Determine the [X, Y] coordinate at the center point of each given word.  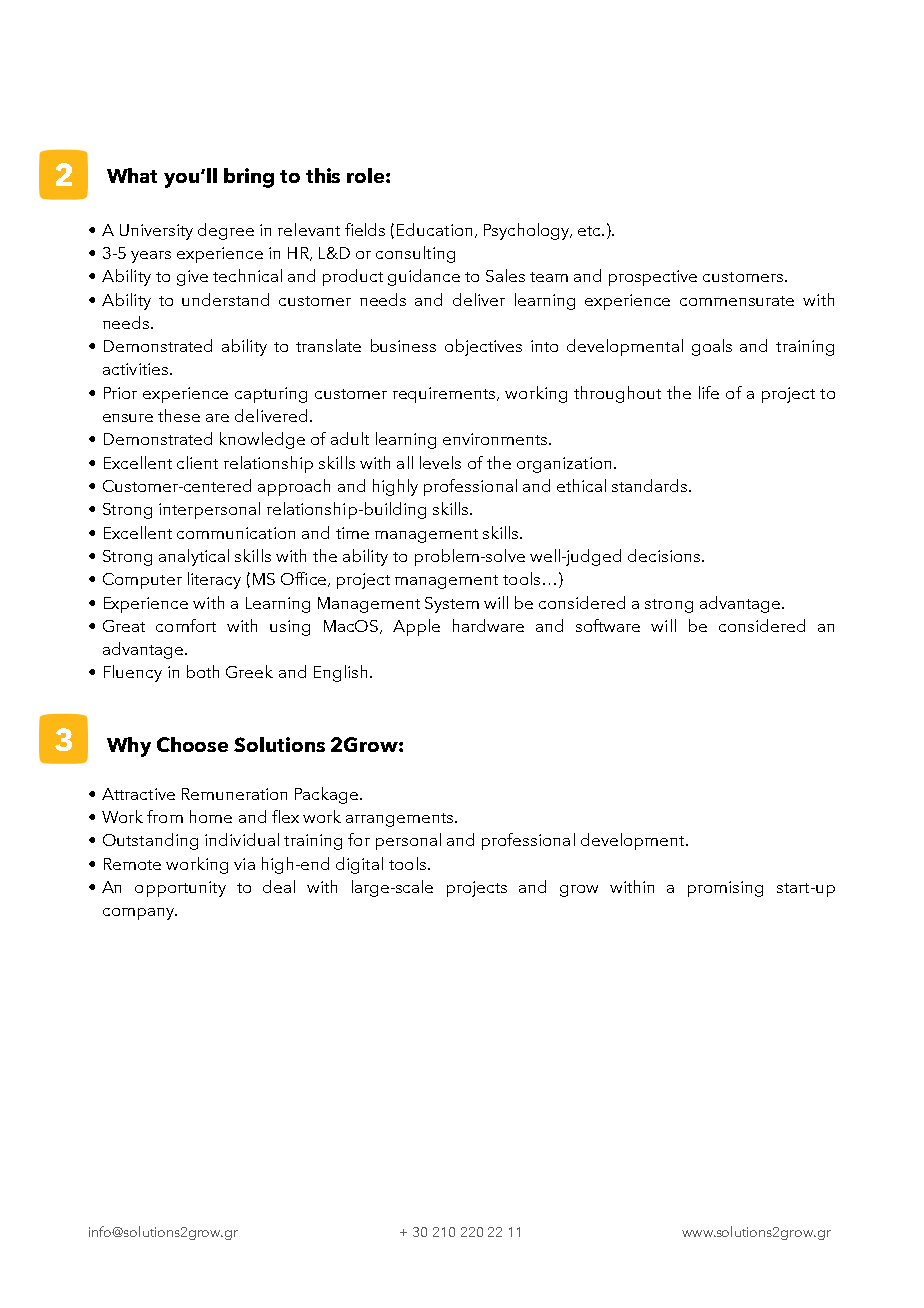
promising [725, 889]
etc [591, 231]
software [608, 625]
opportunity [180, 889]
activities [137, 369]
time [352, 533]
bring [249, 178]
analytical [194, 557]
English [340, 673]
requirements [445, 395]
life [709, 392]
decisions [664, 555]
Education [434, 229]
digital [359, 865]
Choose [192, 744]
